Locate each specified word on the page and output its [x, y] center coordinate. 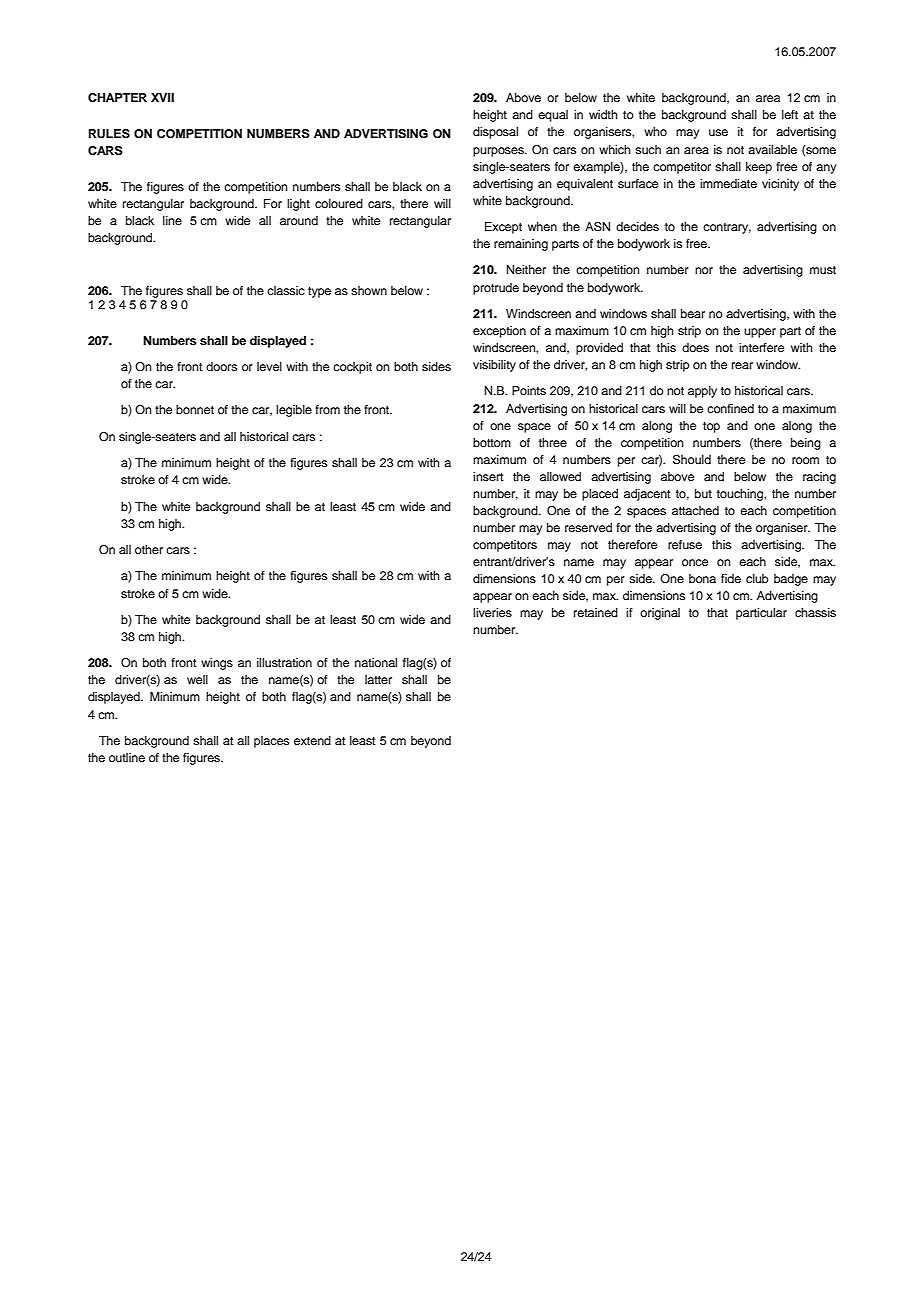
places [271, 742]
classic [286, 290]
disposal [495, 133]
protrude [496, 289]
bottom [492, 442]
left [790, 114]
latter [378, 679]
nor [704, 270]
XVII [162, 97]
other [149, 549]
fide [731, 578]
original [660, 614]
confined [730, 408]
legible [294, 411]
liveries [492, 612]
